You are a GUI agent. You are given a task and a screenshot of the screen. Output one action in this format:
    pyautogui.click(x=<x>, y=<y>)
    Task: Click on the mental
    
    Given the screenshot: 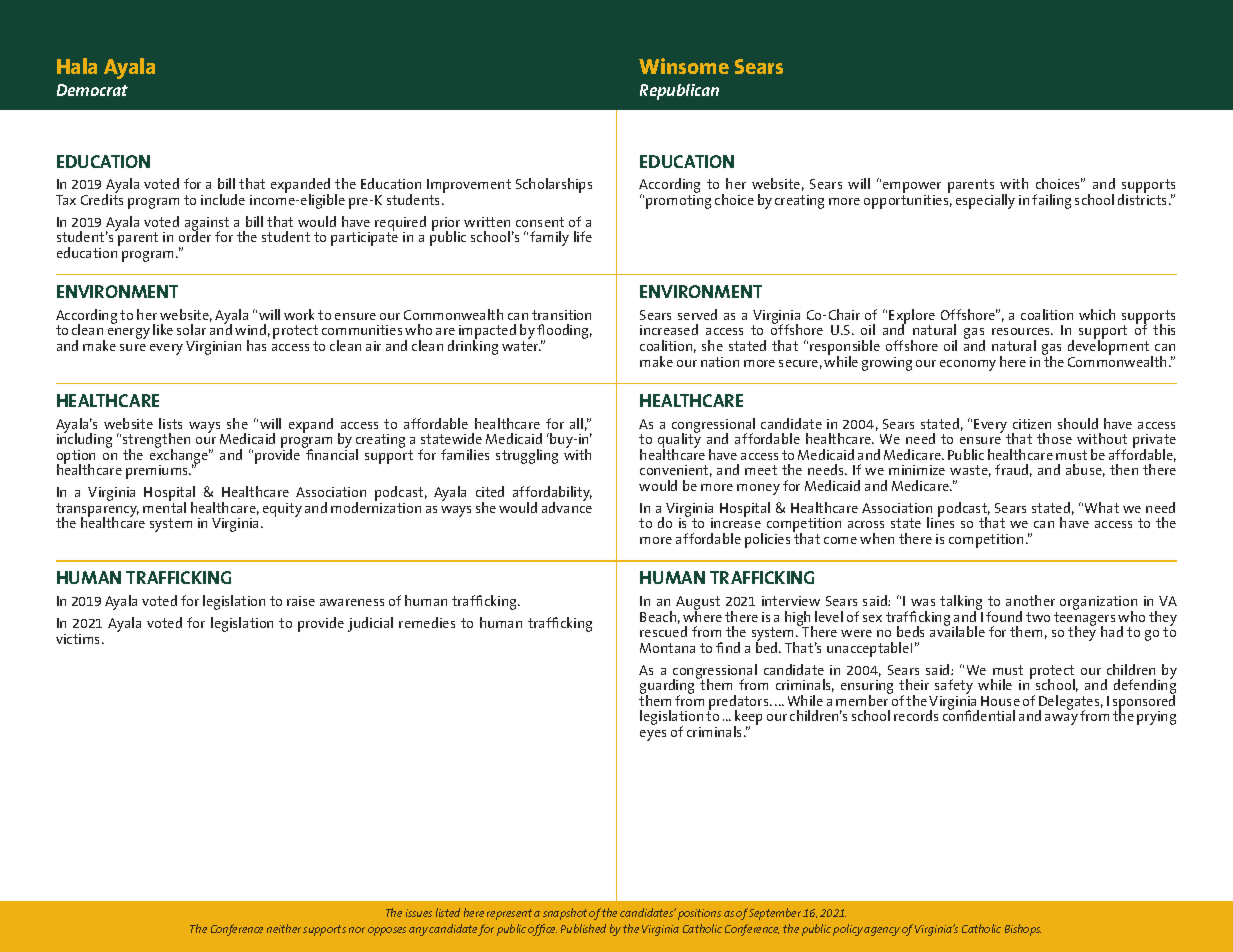 What is the action you would take?
    pyautogui.click(x=164, y=506)
